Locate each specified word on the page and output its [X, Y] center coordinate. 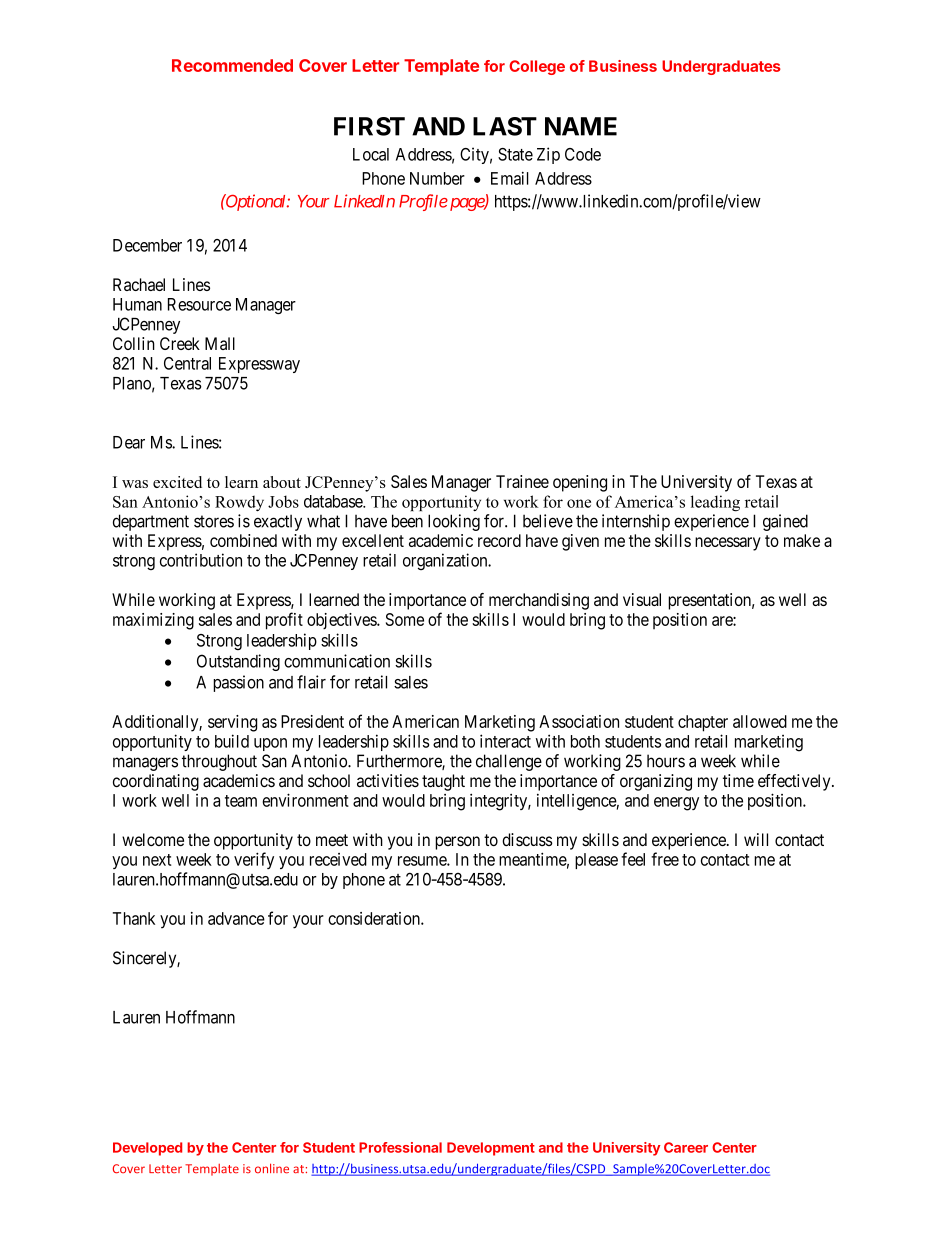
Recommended [232, 65]
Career [686, 1147]
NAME [581, 126]
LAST [505, 126]
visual [642, 599]
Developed [147, 1149]
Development [491, 1149]
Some [405, 619]
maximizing [153, 621]
